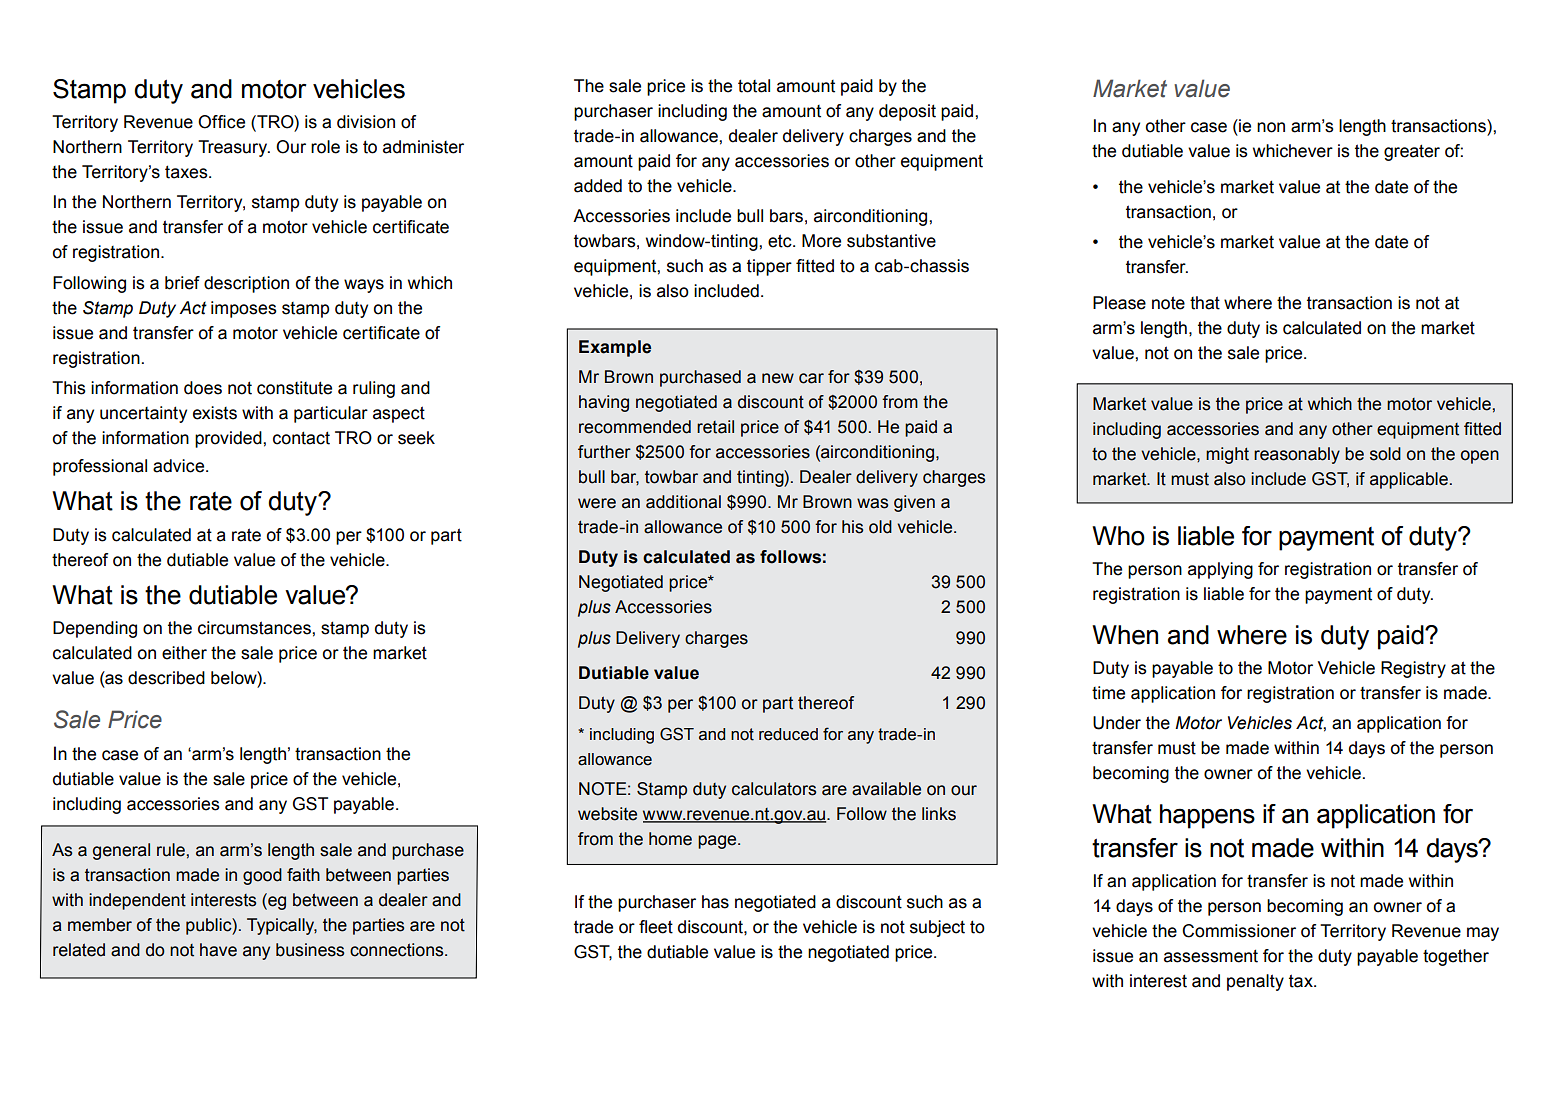  Describe the element at coordinates (1271, 127) in the screenshot. I see `non` at that location.
